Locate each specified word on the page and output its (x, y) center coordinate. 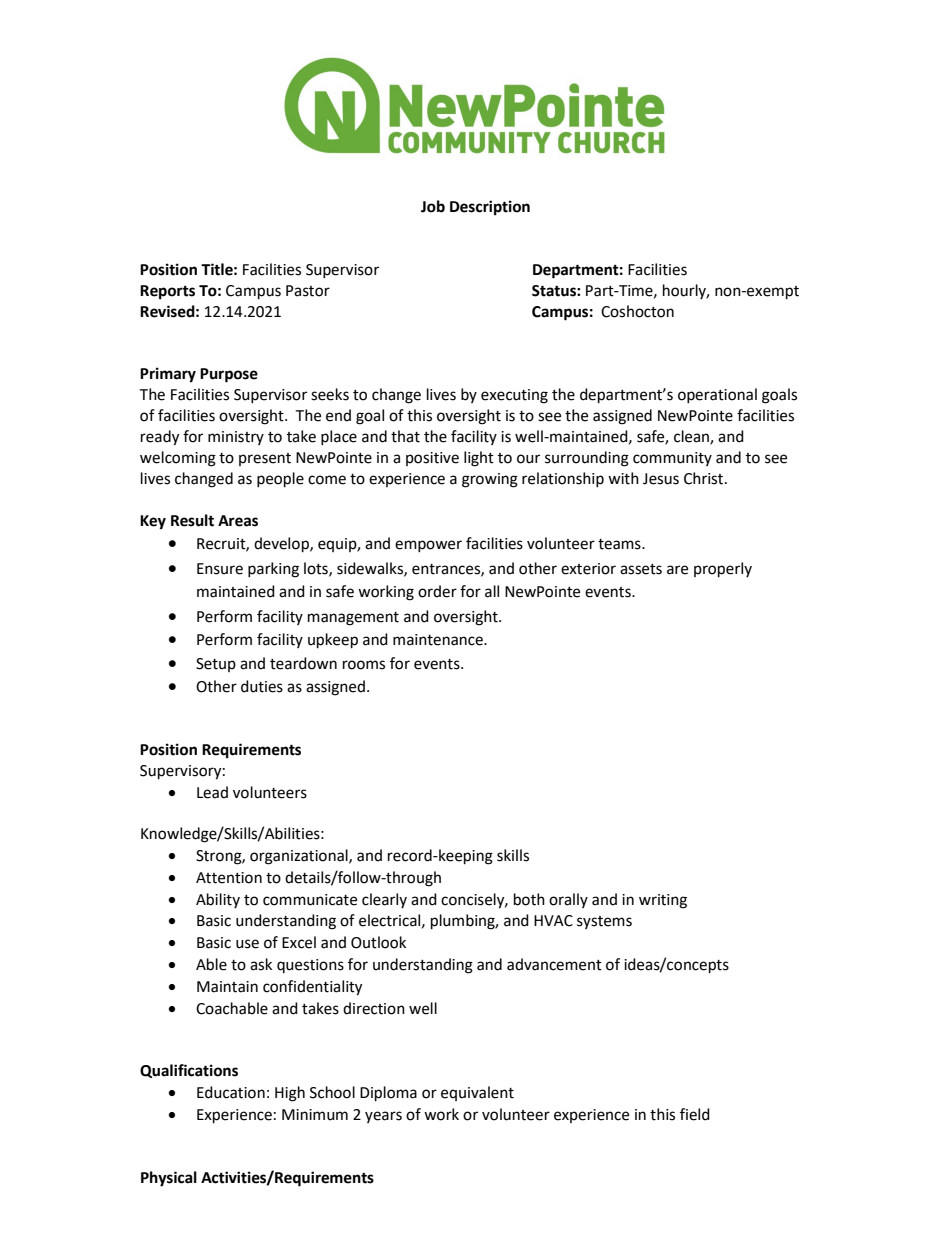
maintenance (439, 640)
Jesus (661, 479)
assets (641, 569)
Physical (169, 1179)
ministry (236, 438)
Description (490, 208)
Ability (218, 900)
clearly (384, 900)
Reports (167, 292)
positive (432, 459)
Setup (216, 665)
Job (433, 206)
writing (663, 901)
